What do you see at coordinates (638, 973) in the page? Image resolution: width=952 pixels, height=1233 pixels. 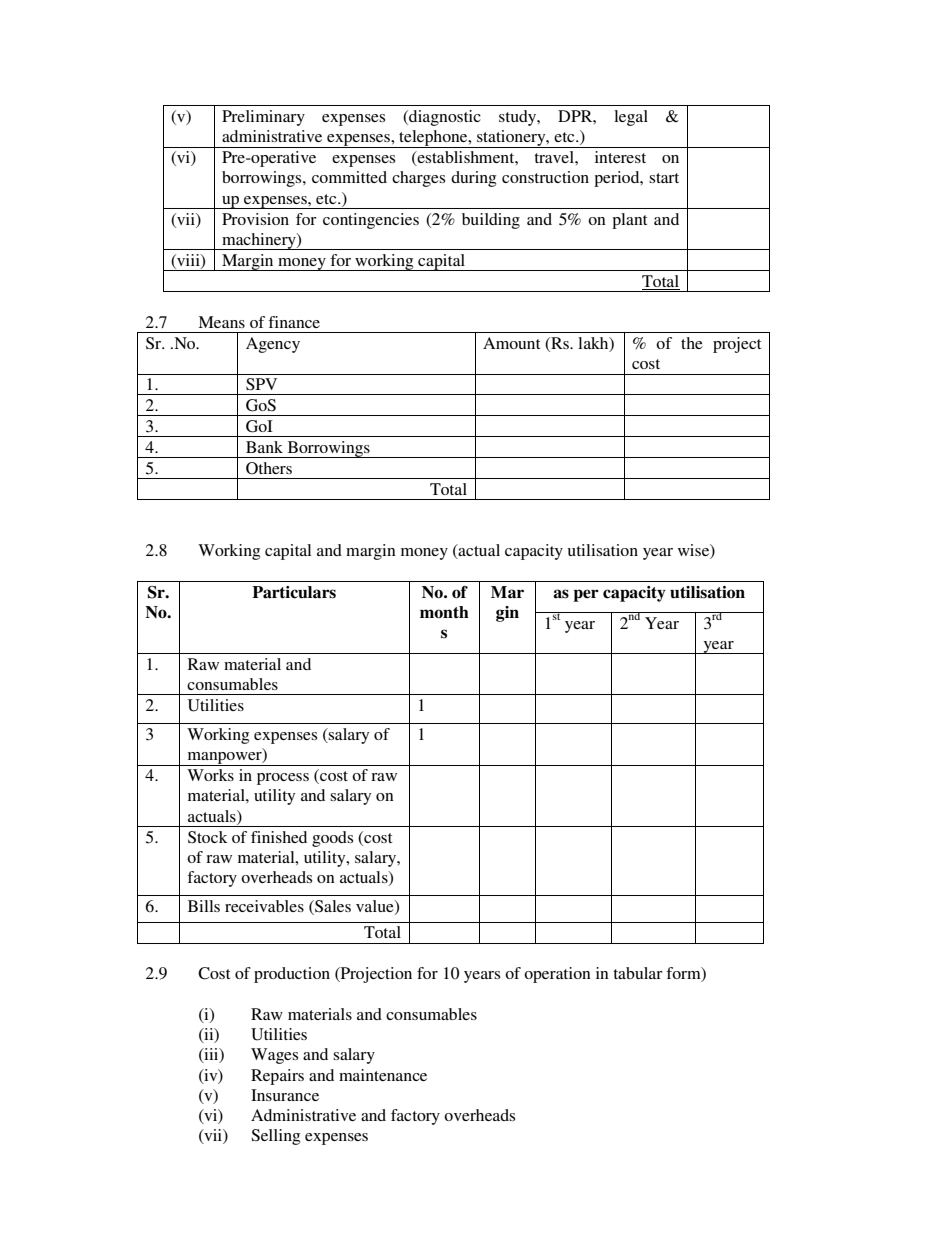 I see `tabular` at bounding box center [638, 973].
